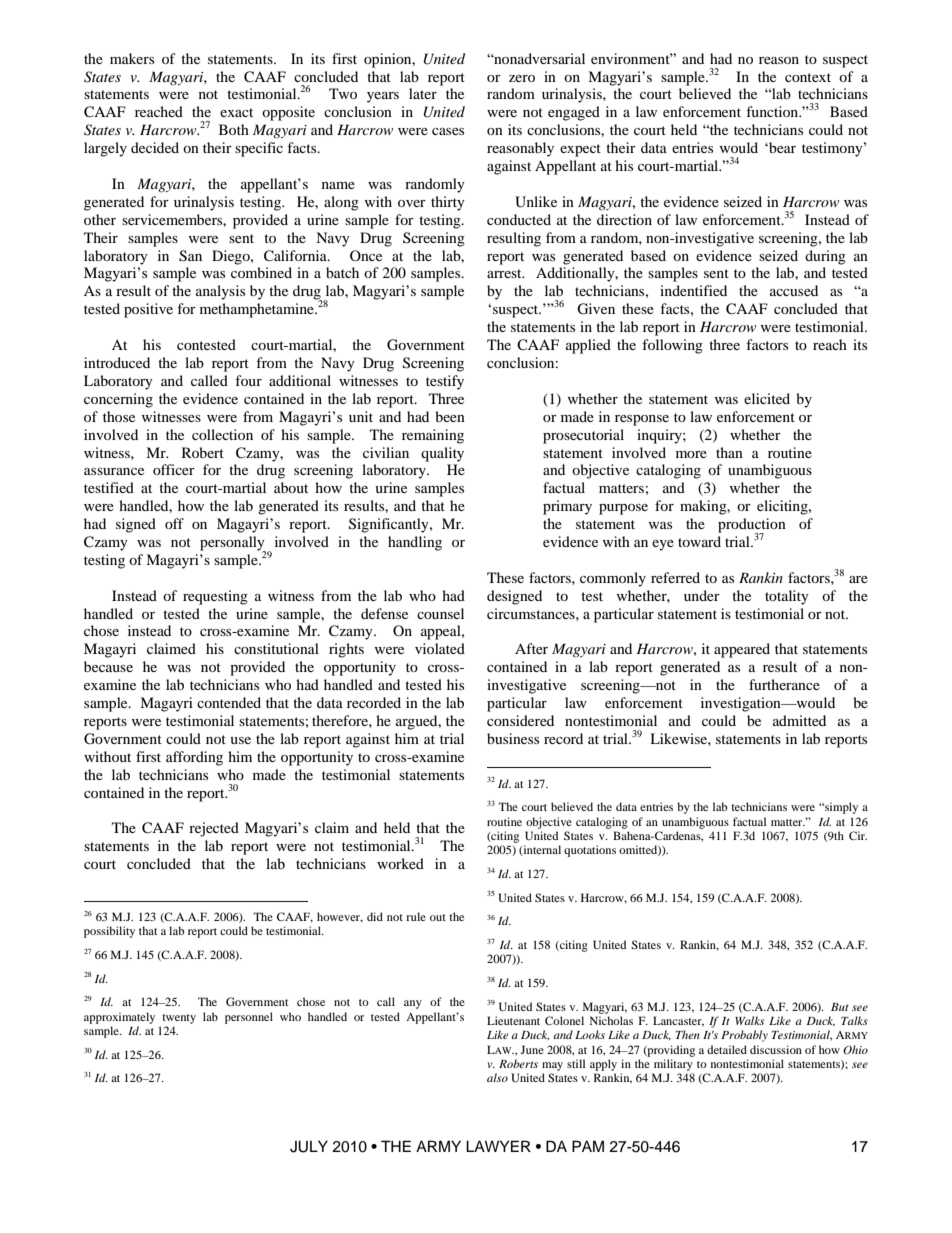 The width and height of the page is (952, 1233). What do you see at coordinates (522, 78) in the page?
I see `zero` at bounding box center [522, 78].
